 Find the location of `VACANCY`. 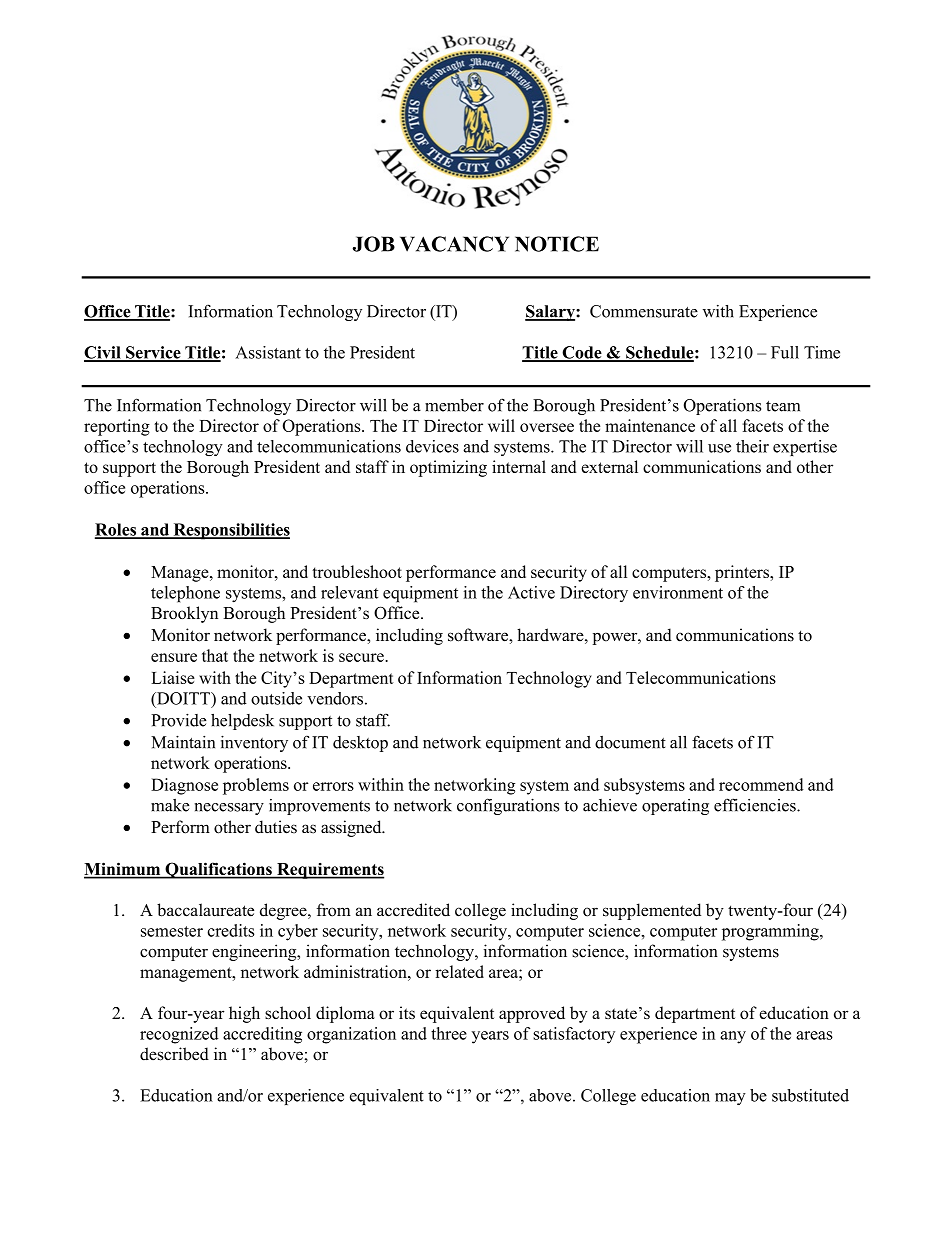

VACANCY is located at coordinates (454, 244).
